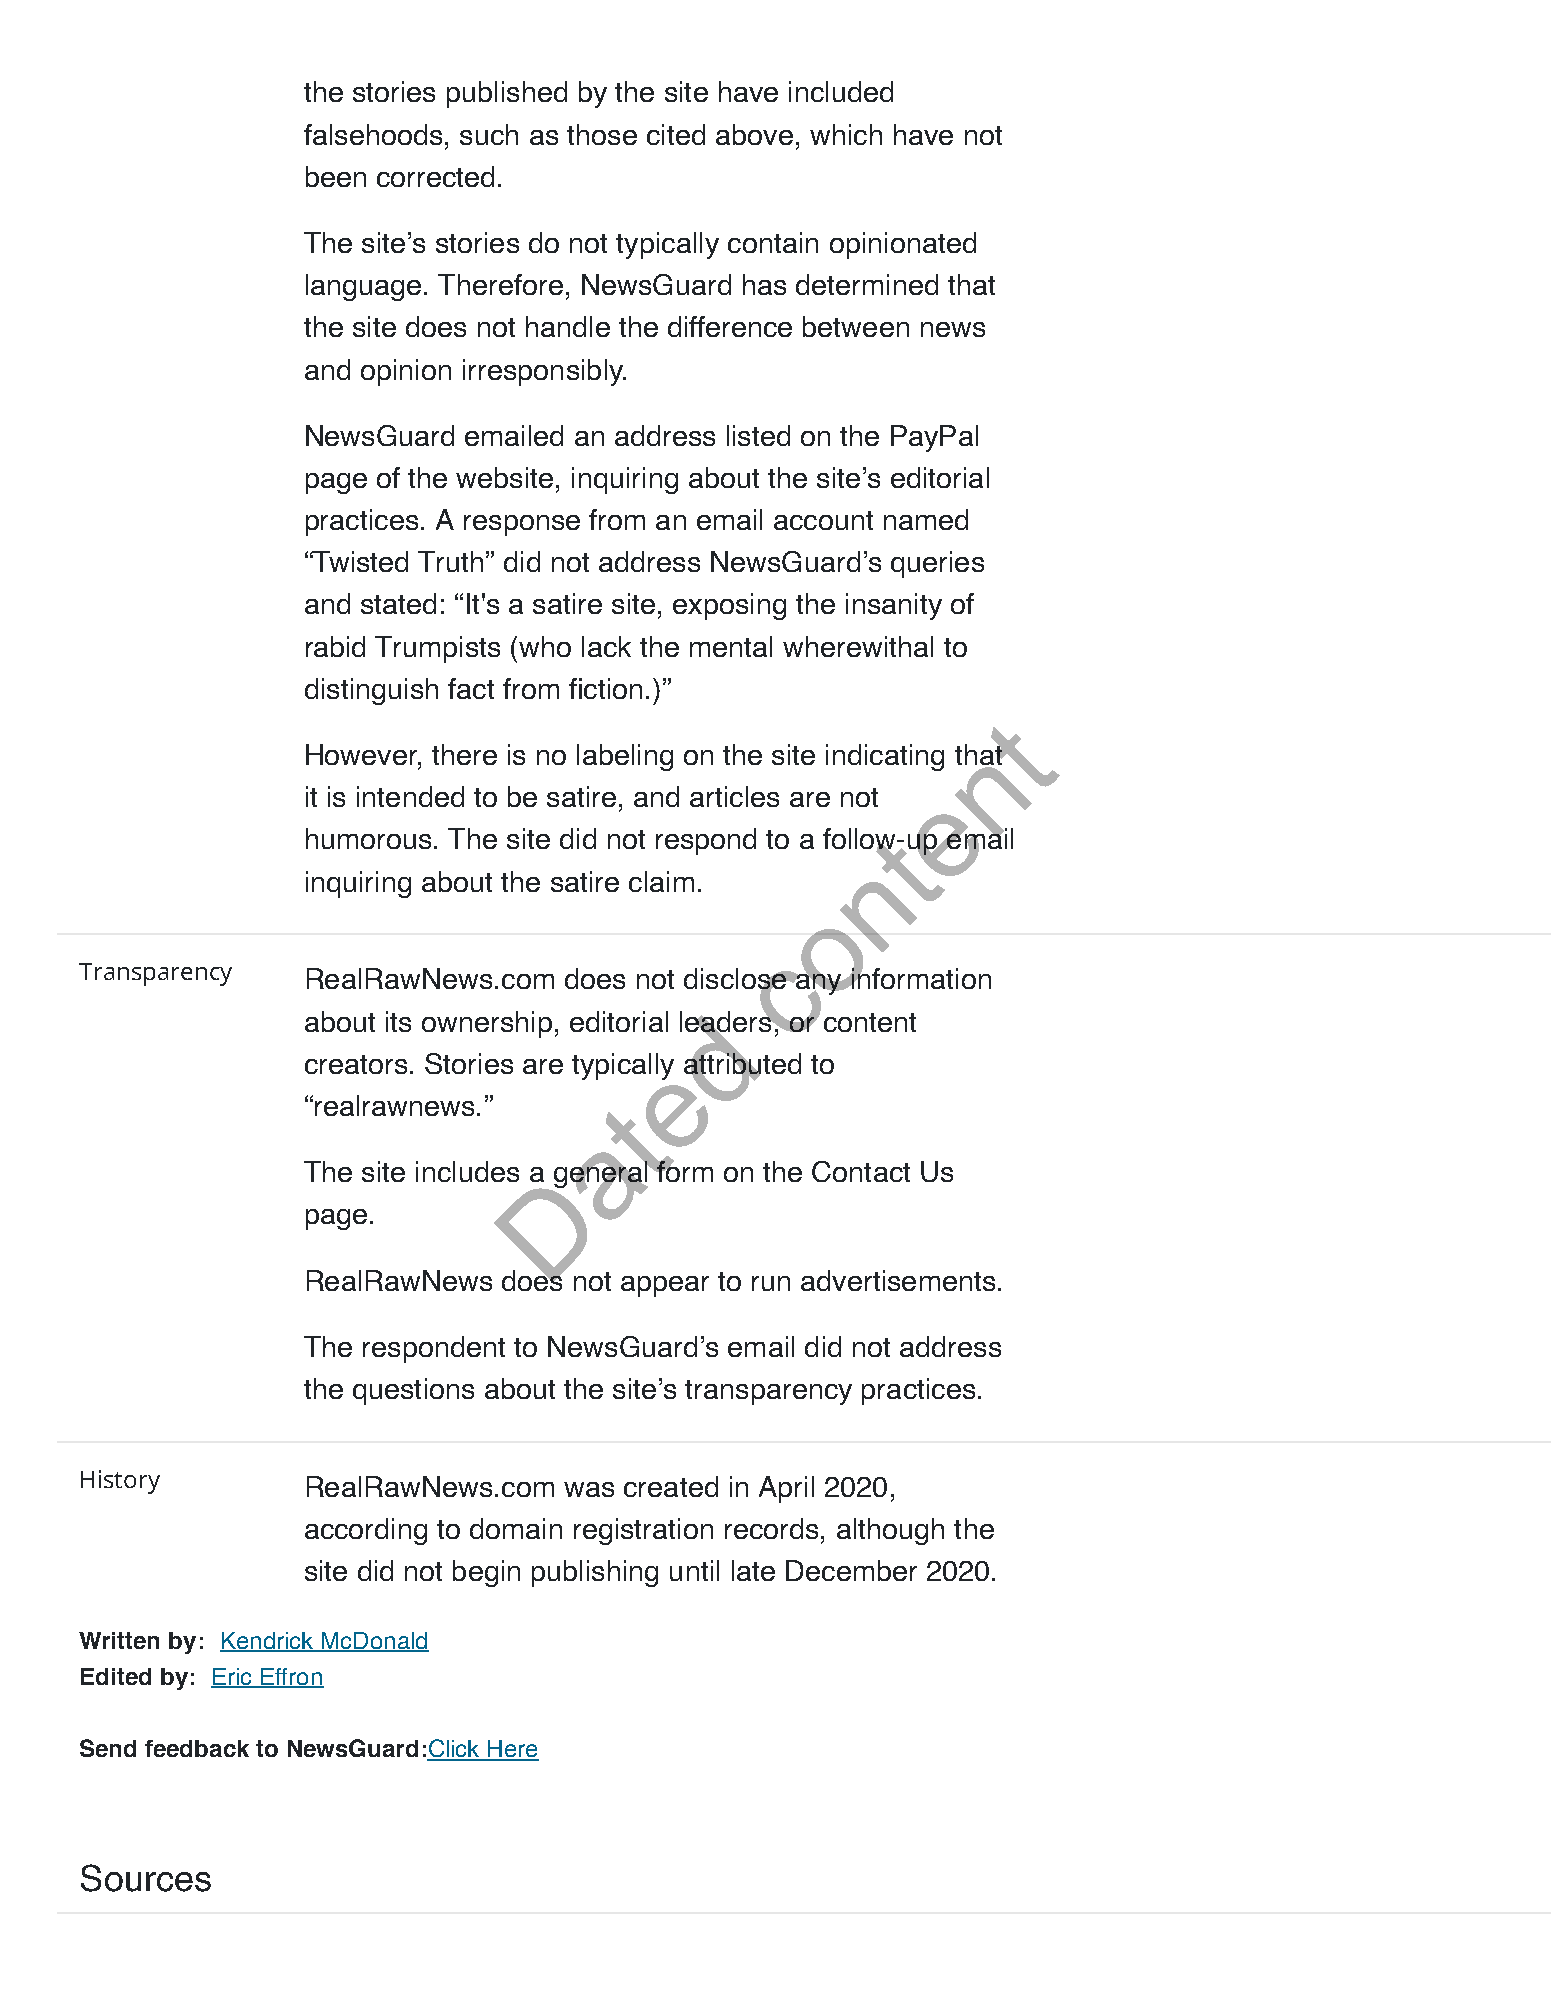 This page has width=1551, height=2007. Describe the element at coordinates (846, 134) in the page. I see `which` at that location.
